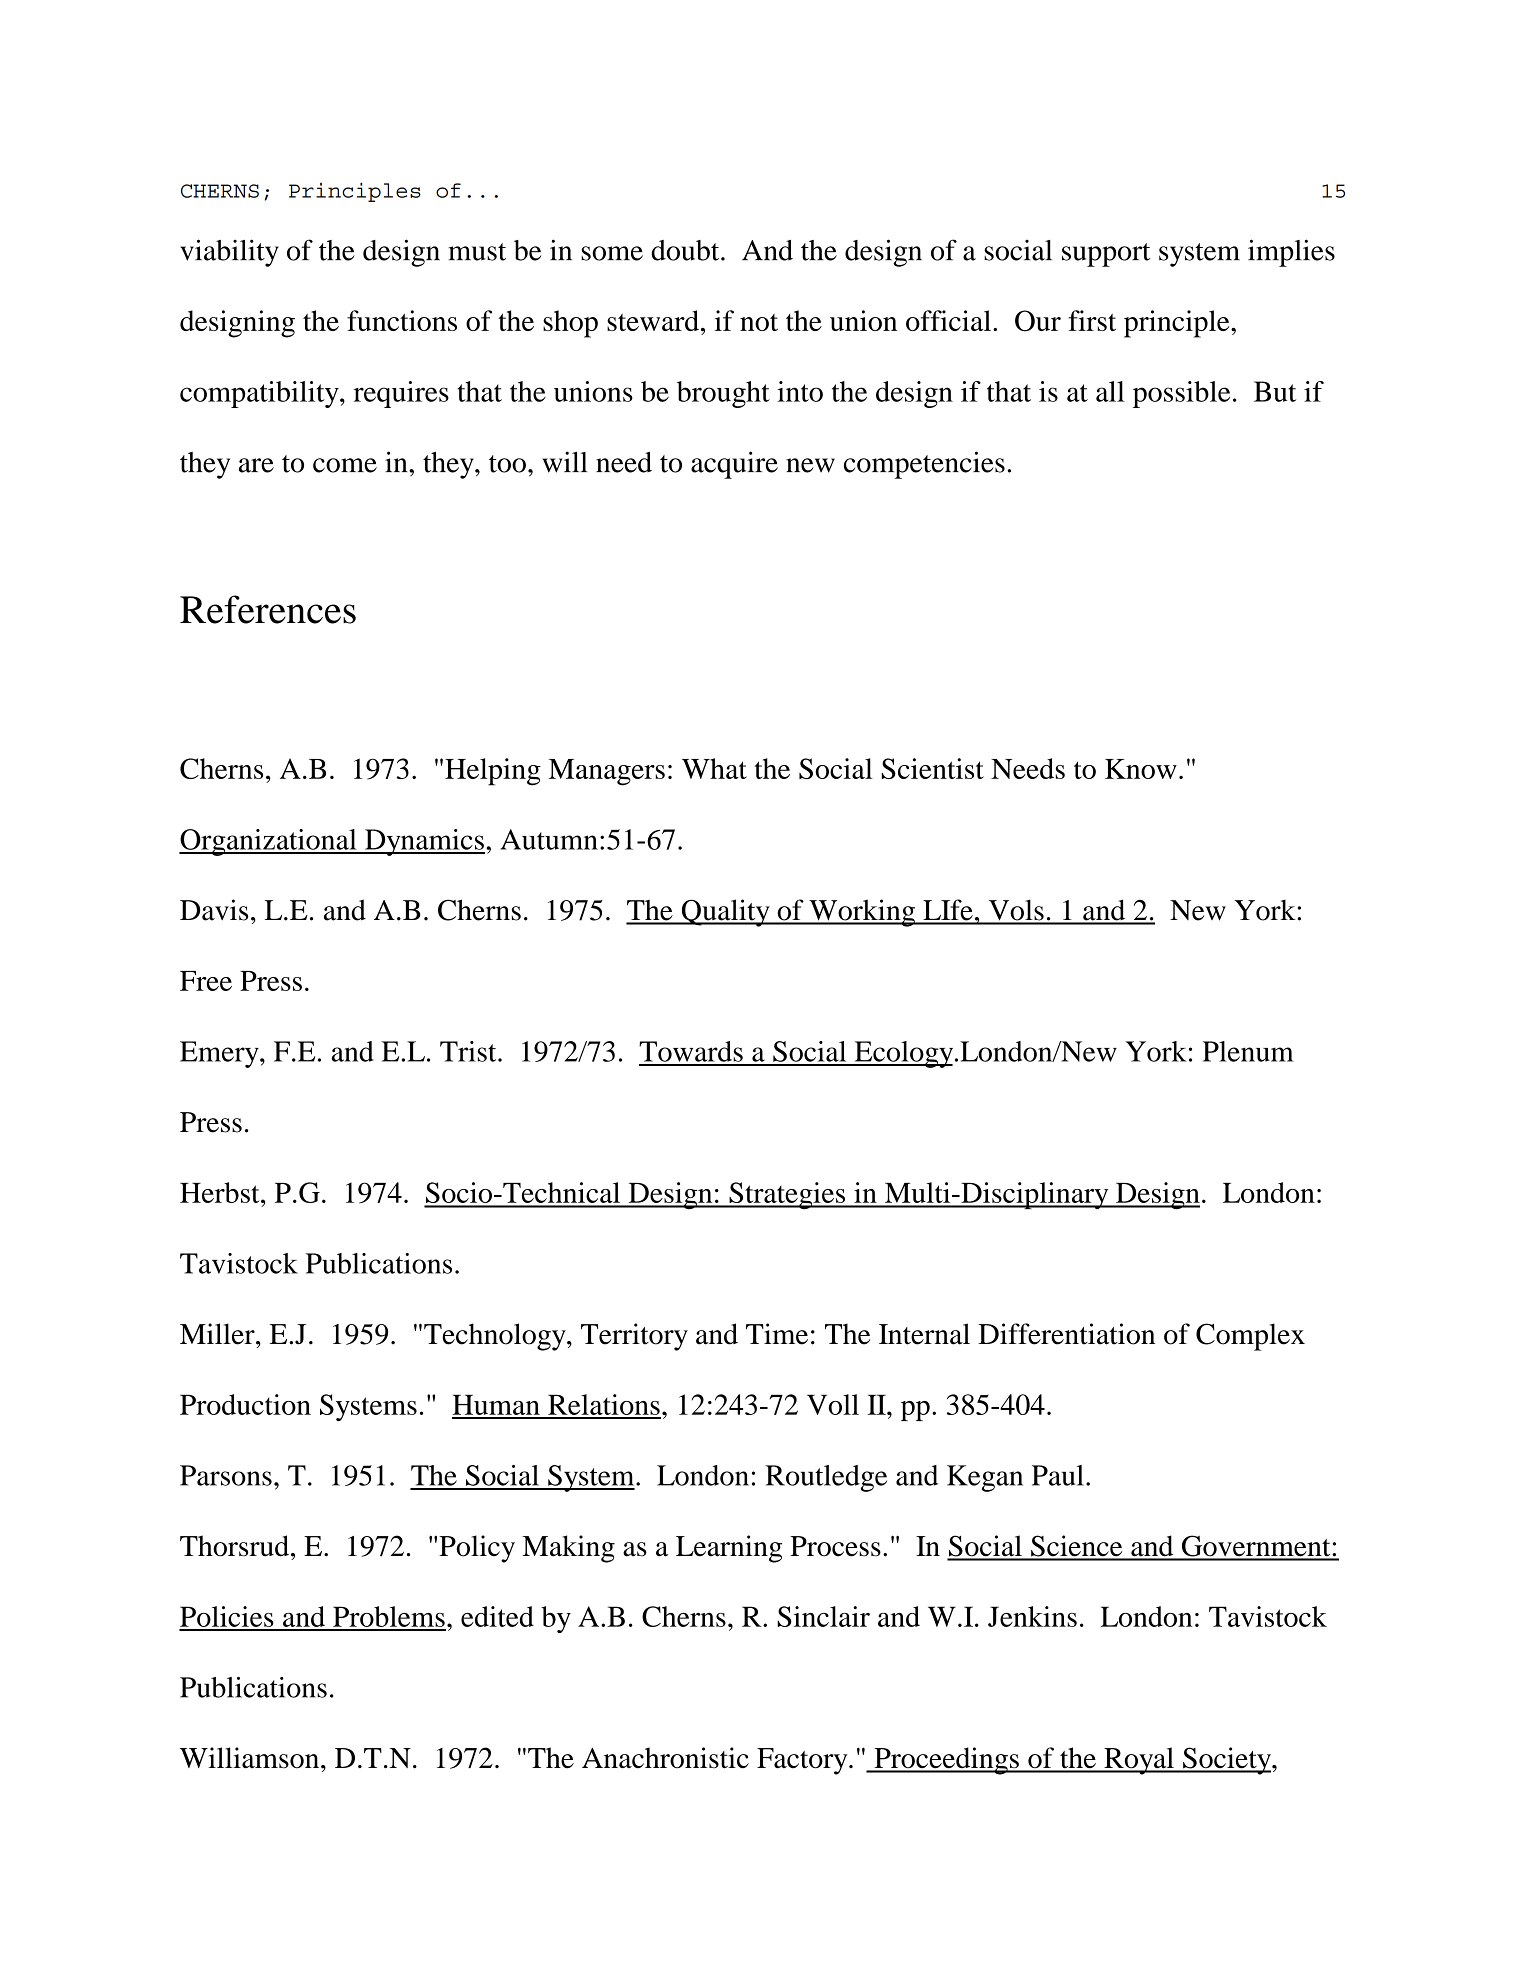 This screenshot has width=1527, height=1976. What do you see at coordinates (759, 322) in the screenshot?
I see `not` at bounding box center [759, 322].
